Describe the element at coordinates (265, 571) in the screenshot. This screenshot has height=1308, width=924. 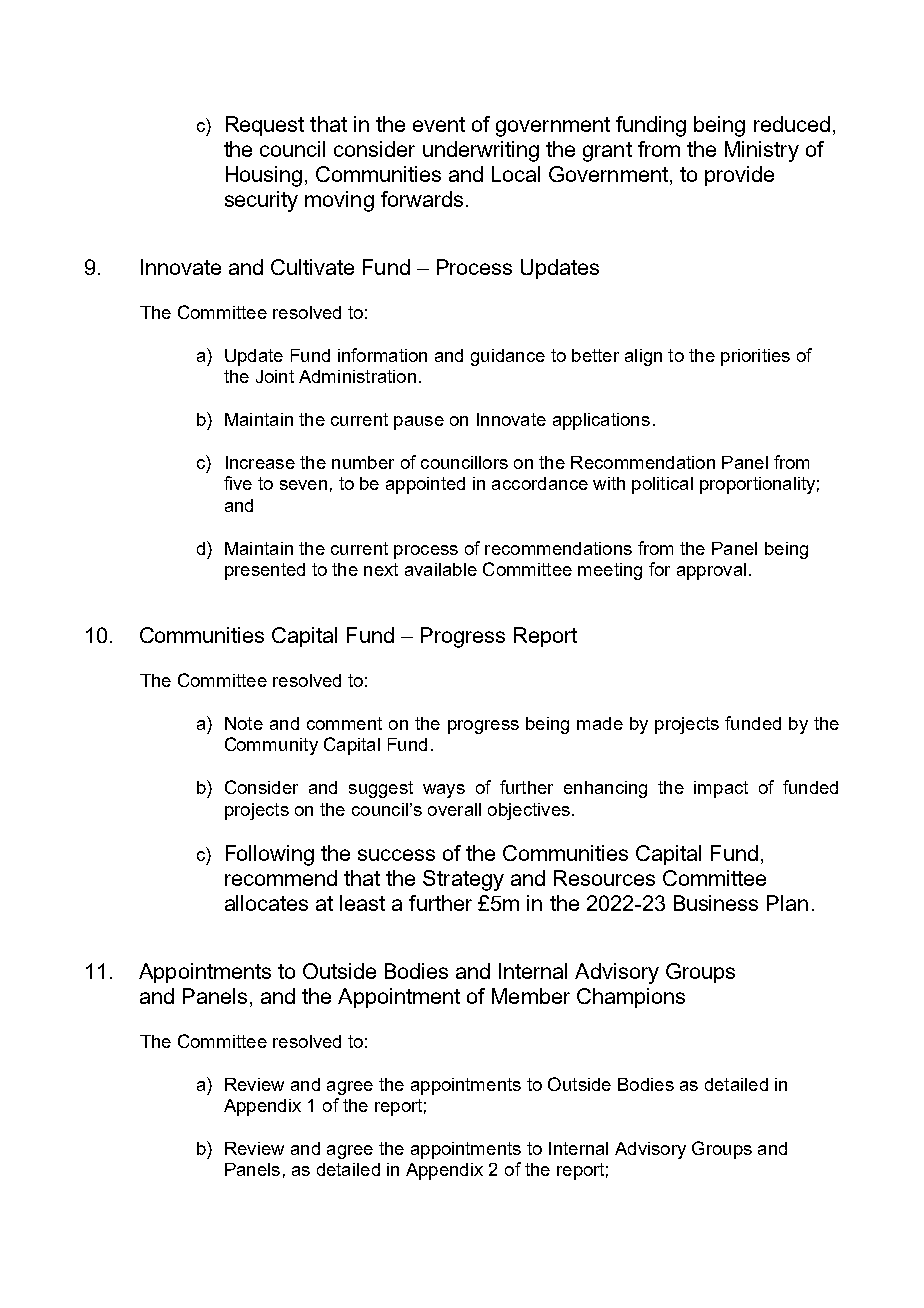
I see `presented` at that location.
